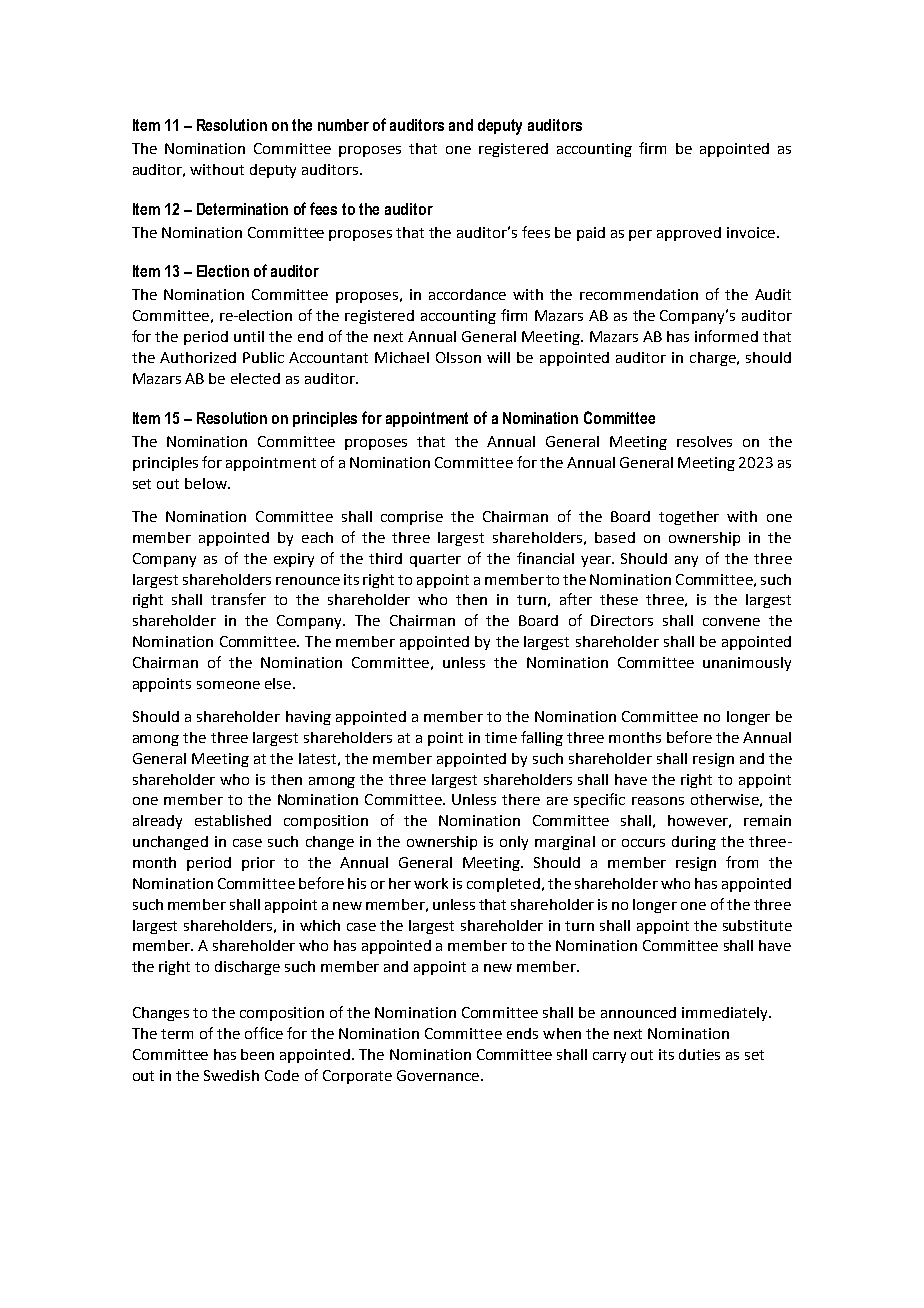 The width and height of the screenshot is (924, 1308). What do you see at coordinates (233, 820) in the screenshot?
I see `established` at bounding box center [233, 820].
